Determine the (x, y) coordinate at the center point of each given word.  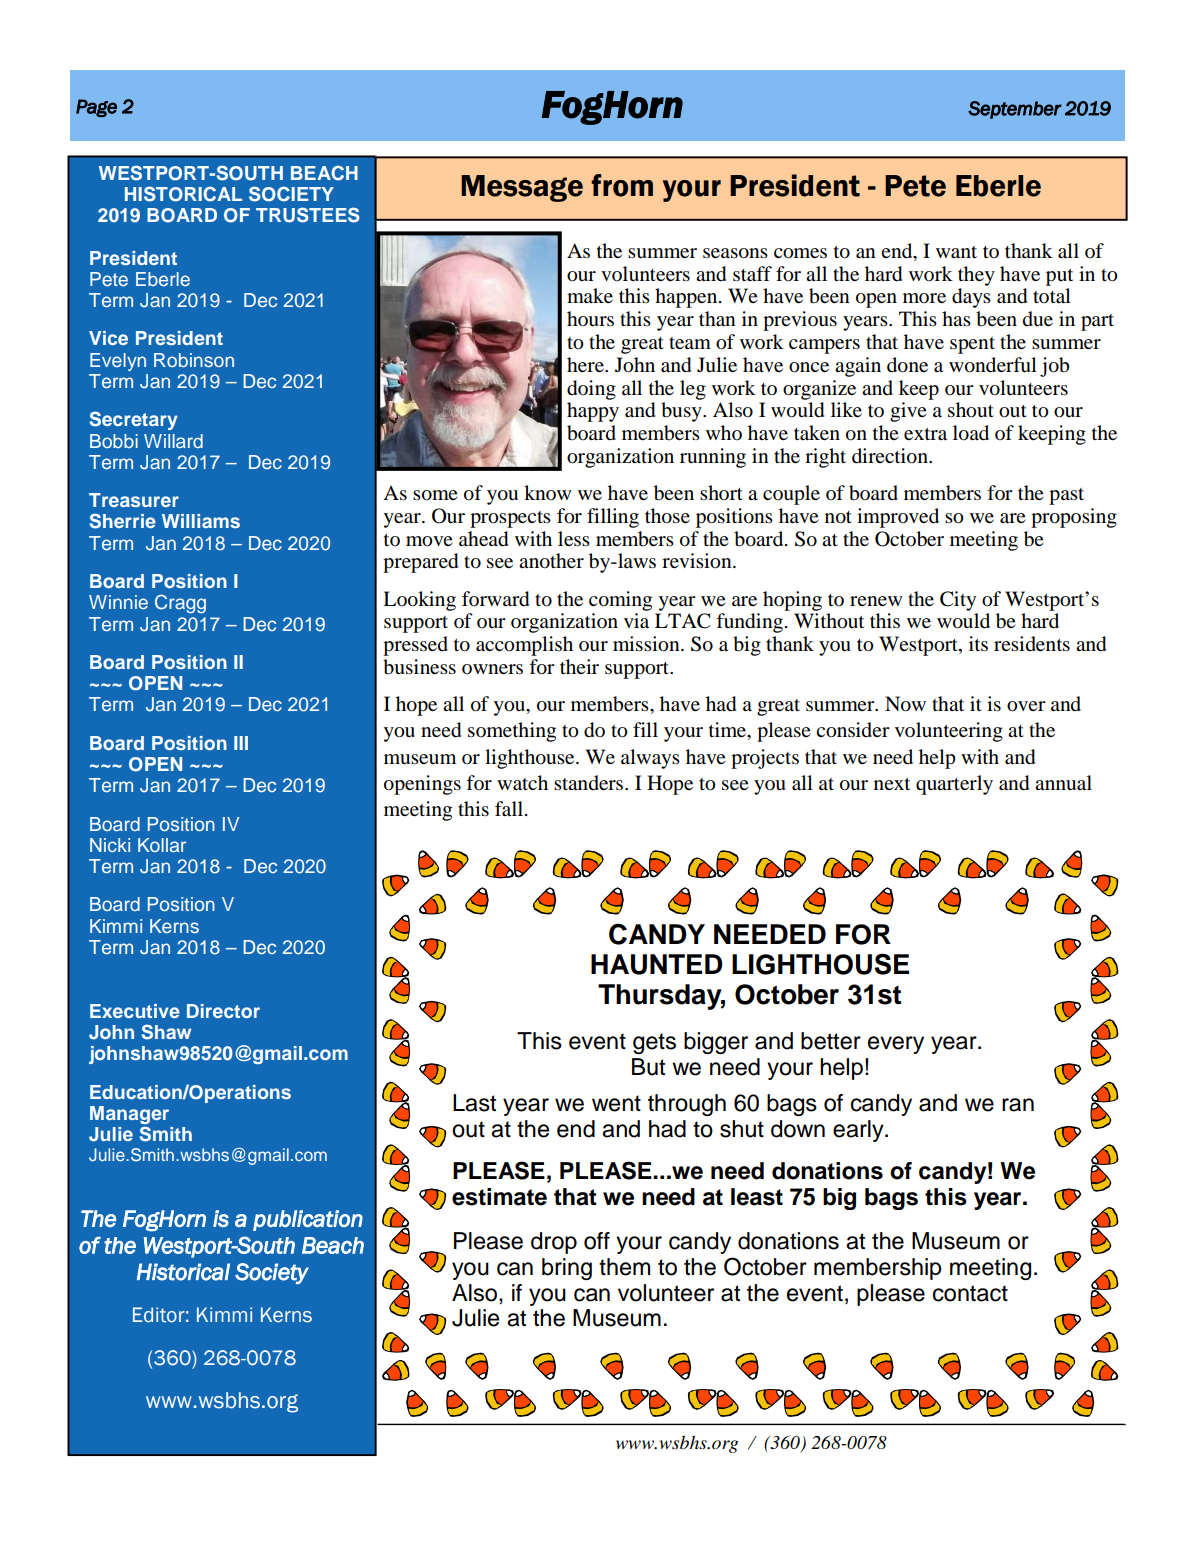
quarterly (954, 785)
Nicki (110, 845)
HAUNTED (657, 964)
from (622, 185)
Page (96, 108)
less (574, 538)
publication (308, 1220)
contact (970, 1293)
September (1015, 110)
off (597, 1241)
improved (898, 518)
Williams (201, 521)
